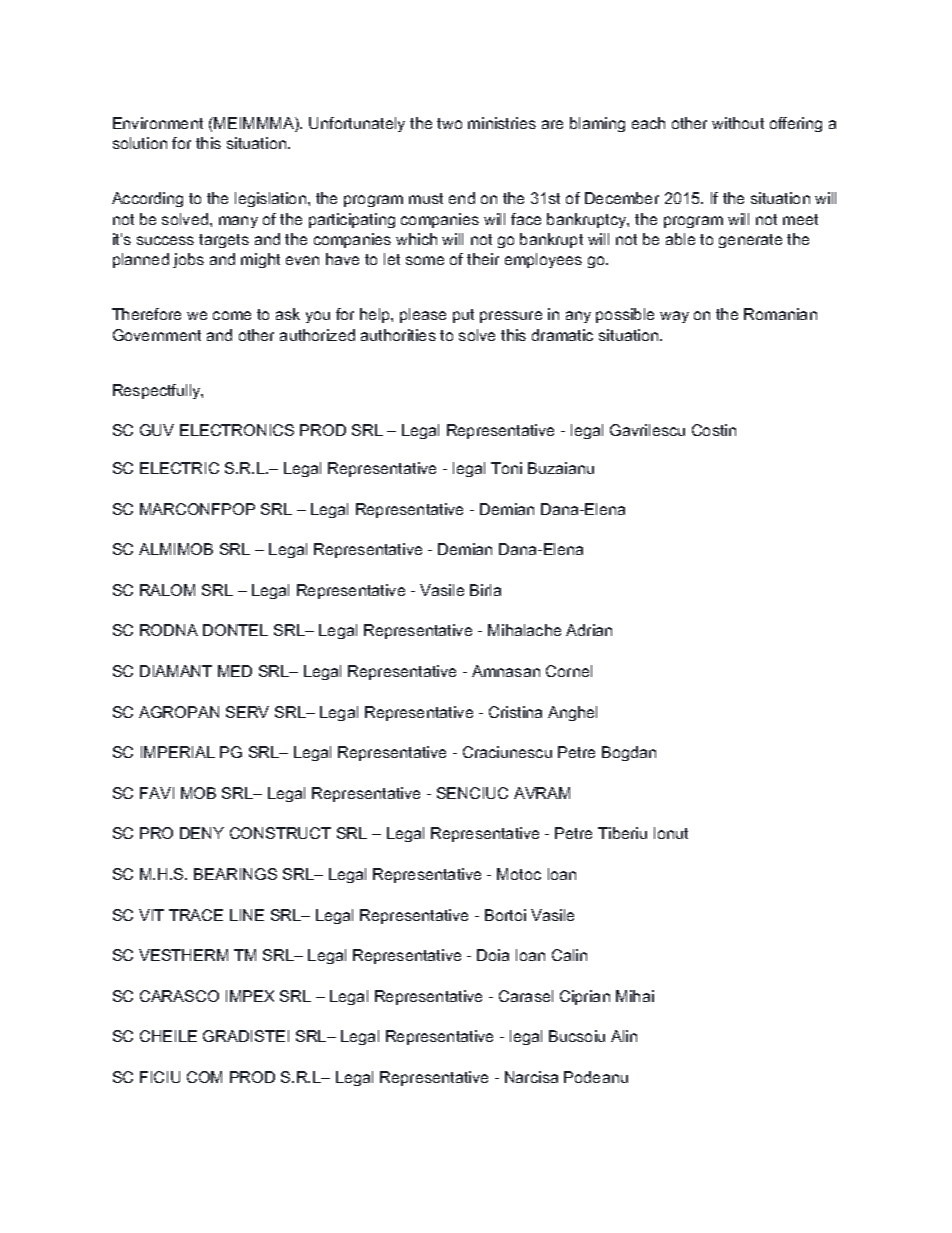 The width and height of the page is (952, 1233). Describe the element at coordinates (635, 996) in the page. I see `Mihai` at that location.
